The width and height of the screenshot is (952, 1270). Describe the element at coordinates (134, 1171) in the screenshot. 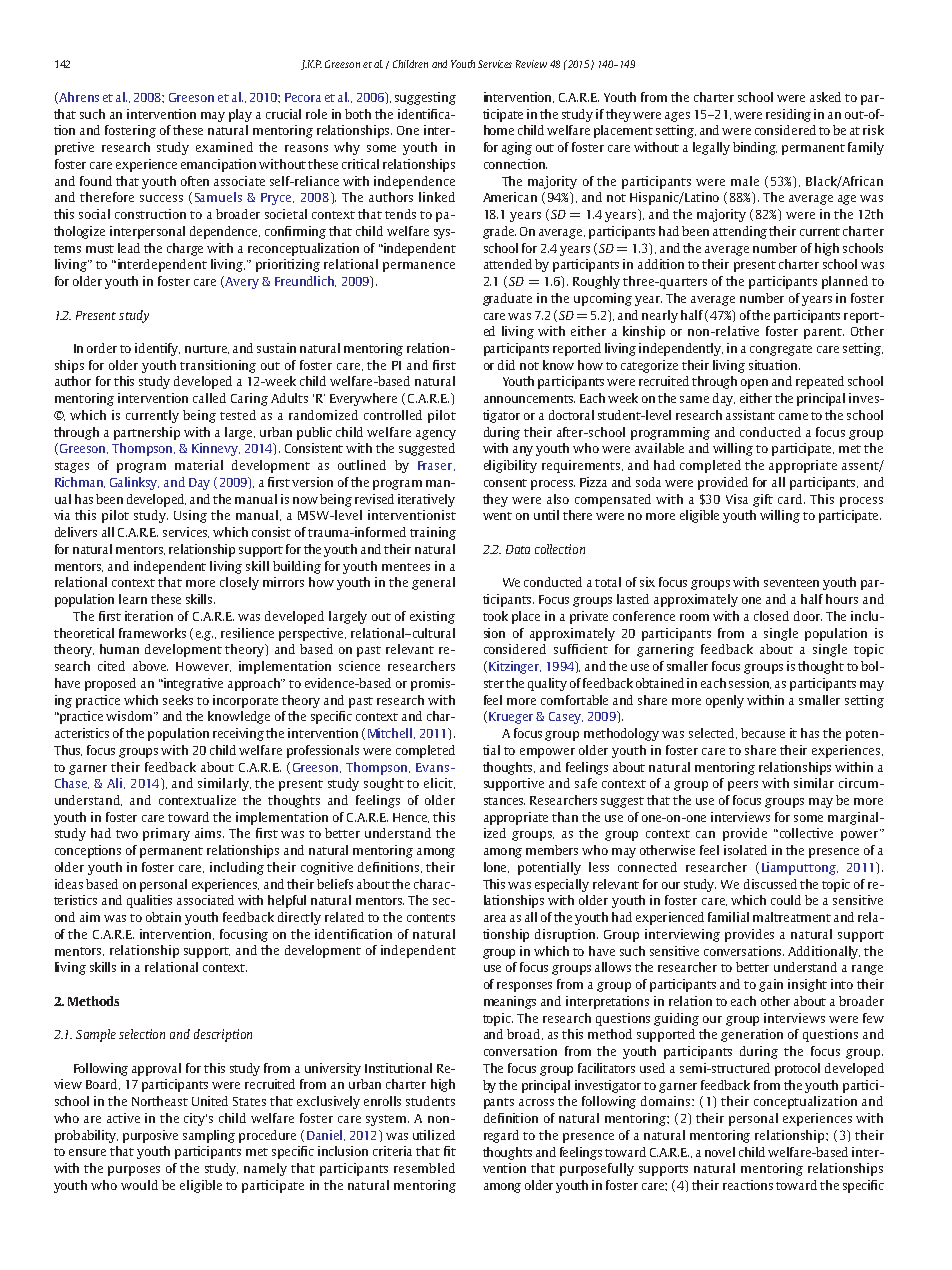

I see `purposes` at that location.
